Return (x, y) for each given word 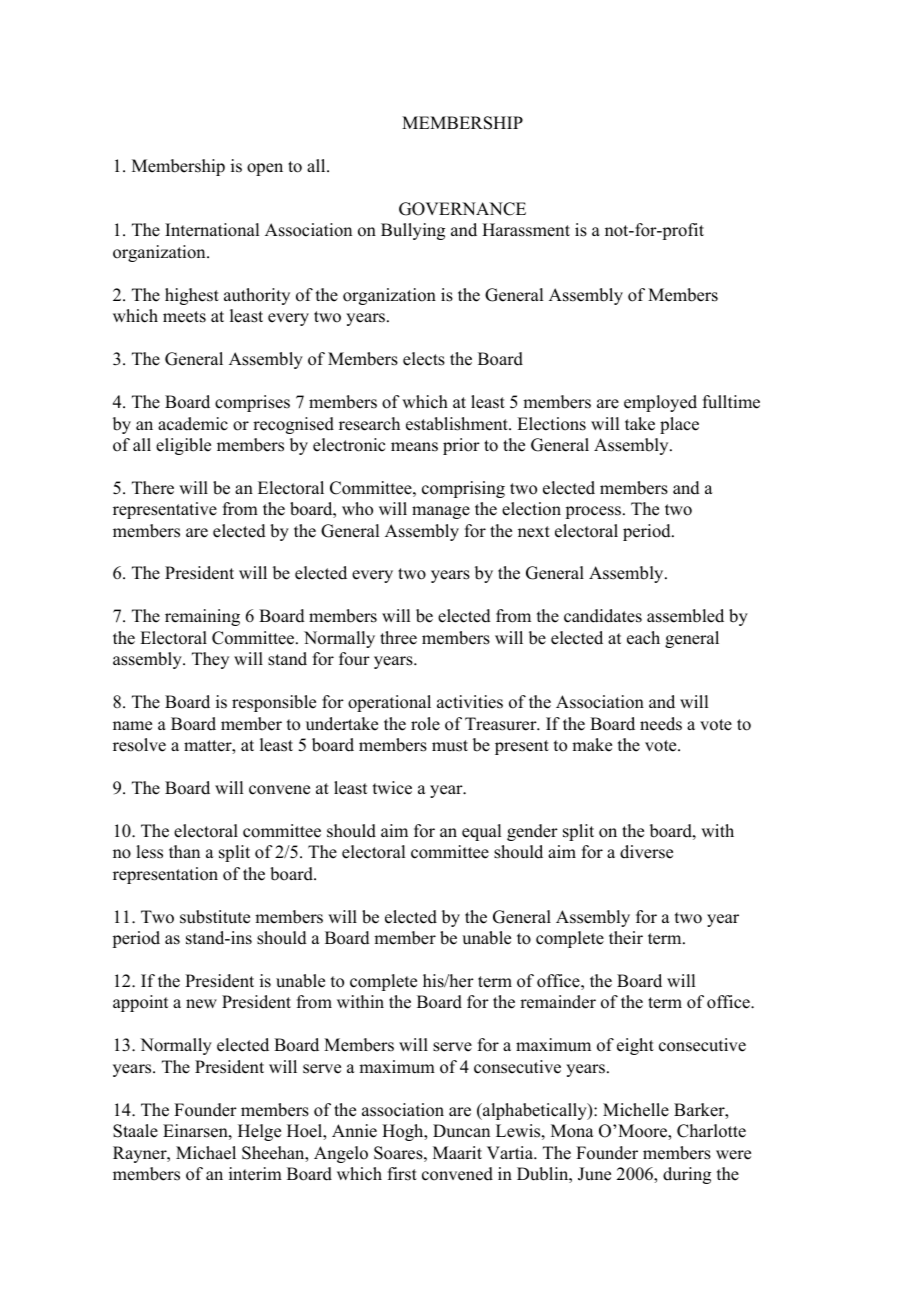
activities (470, 702)
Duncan (461, 1131)
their (626, 938)
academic (193, 424)
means (414, 447)
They (210, 660)
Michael (206, 1153)
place (679, 425)
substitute (215, 917)
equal (481, 832)
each (643, 638)
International (212, 230)
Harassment (526, 230)
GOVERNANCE (462, 209)
